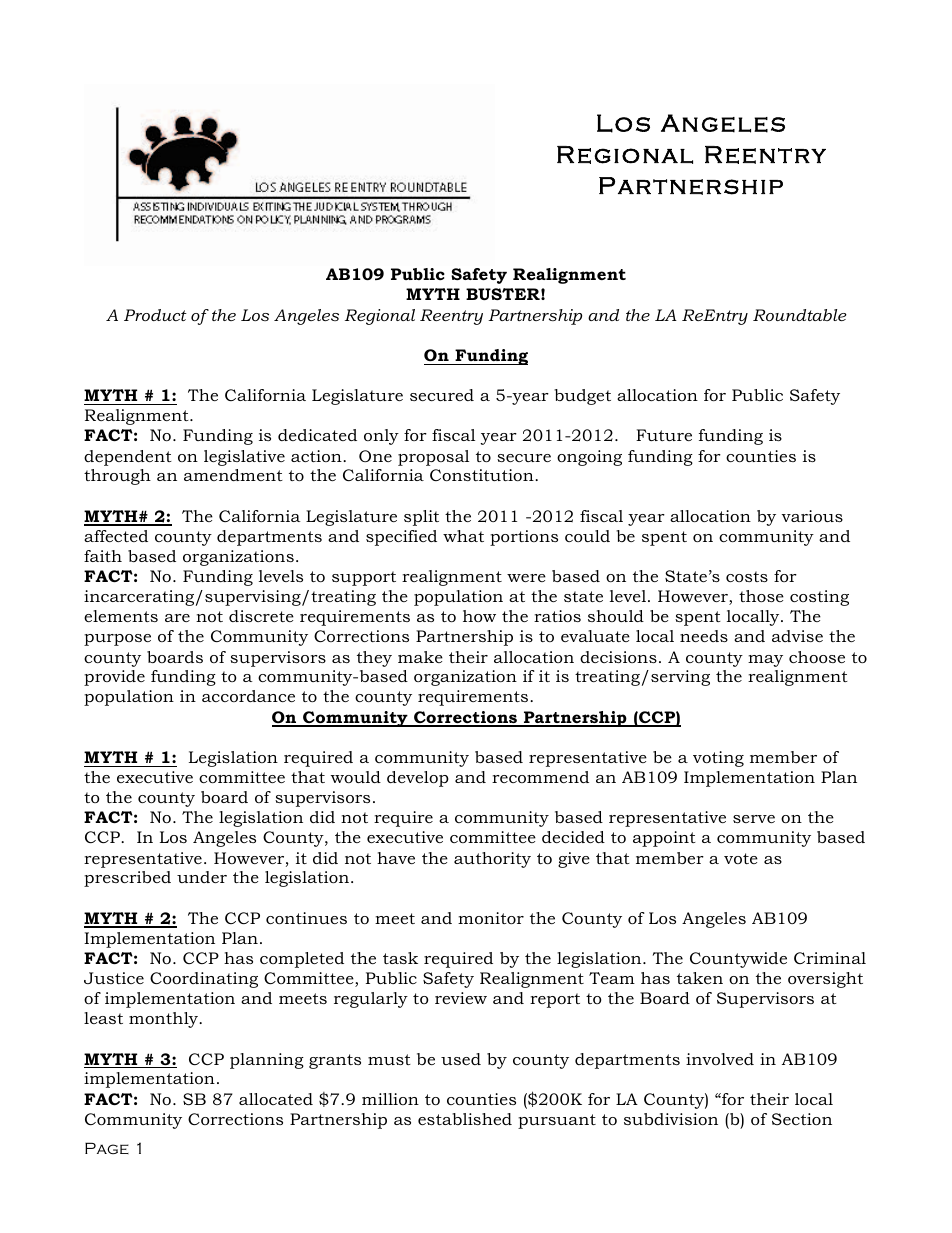 The height and width of the page is (1233, 952). Describe the element at coordinates (248, 696) in the page. I see `accordance` at that location.
